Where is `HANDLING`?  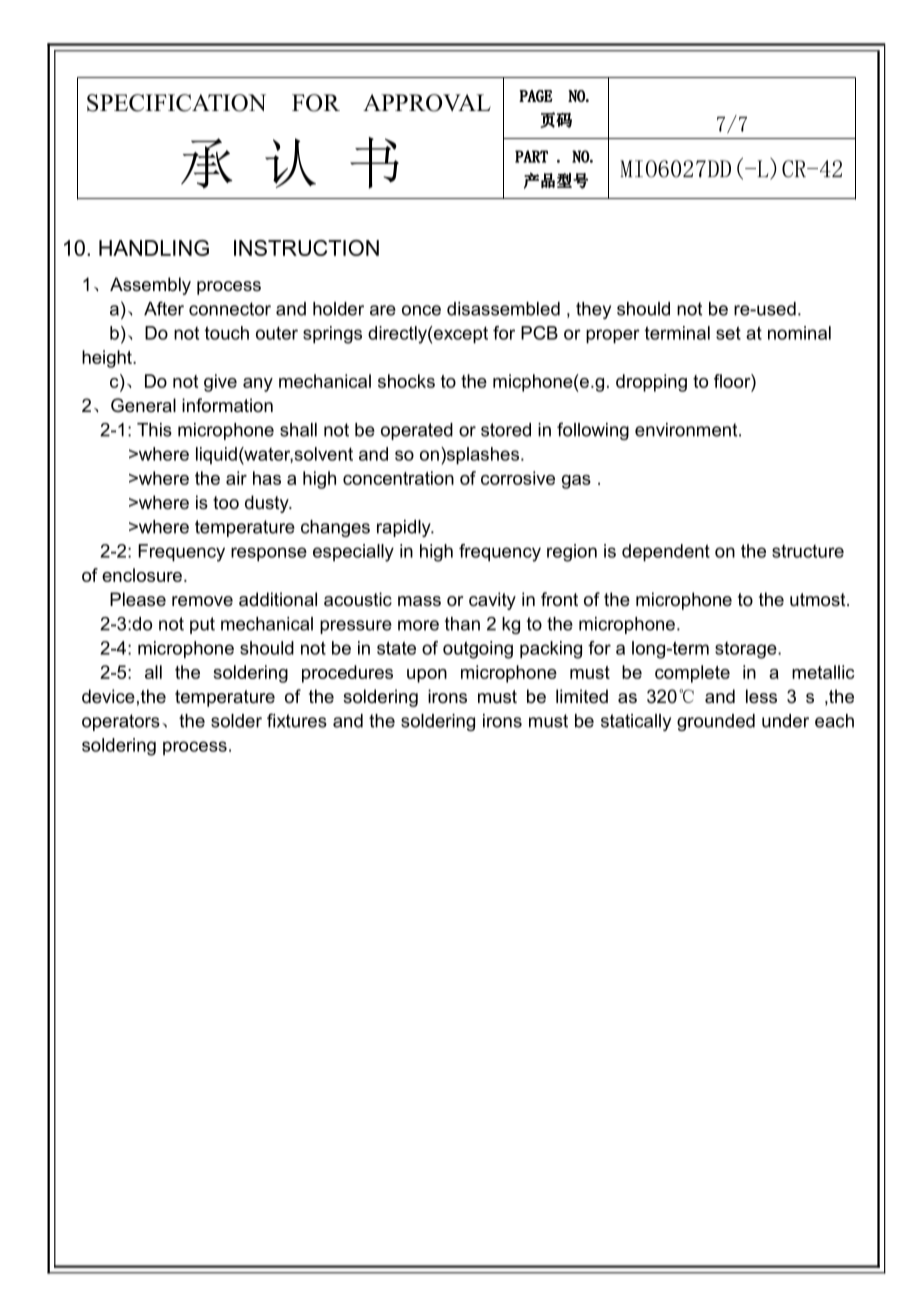
HANDLING is located at coordinates (154, 248).
